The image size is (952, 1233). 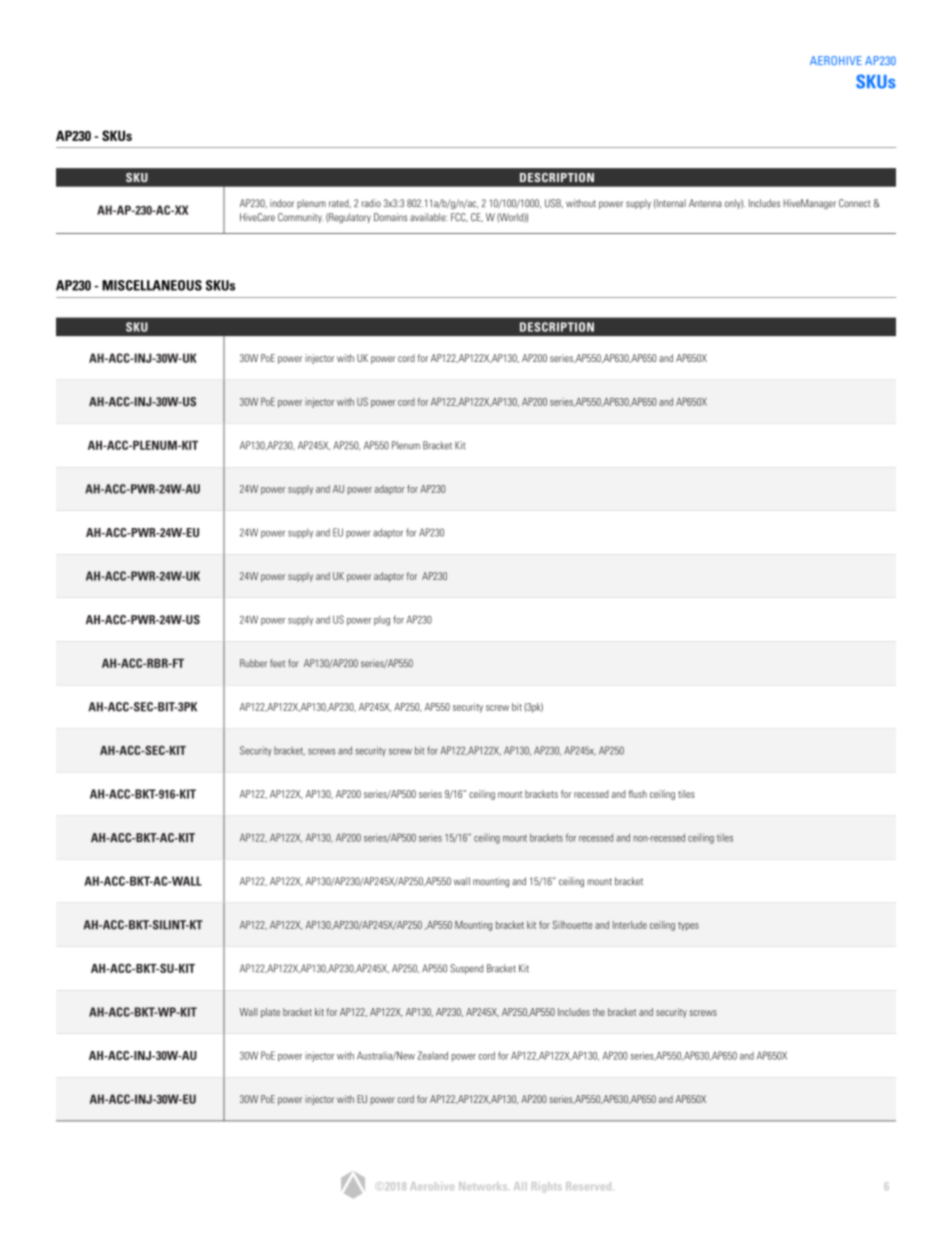 What do you see at coordinates (382, 621) in the screenshot?
I see `plug` at bounding box center [382, 621].
